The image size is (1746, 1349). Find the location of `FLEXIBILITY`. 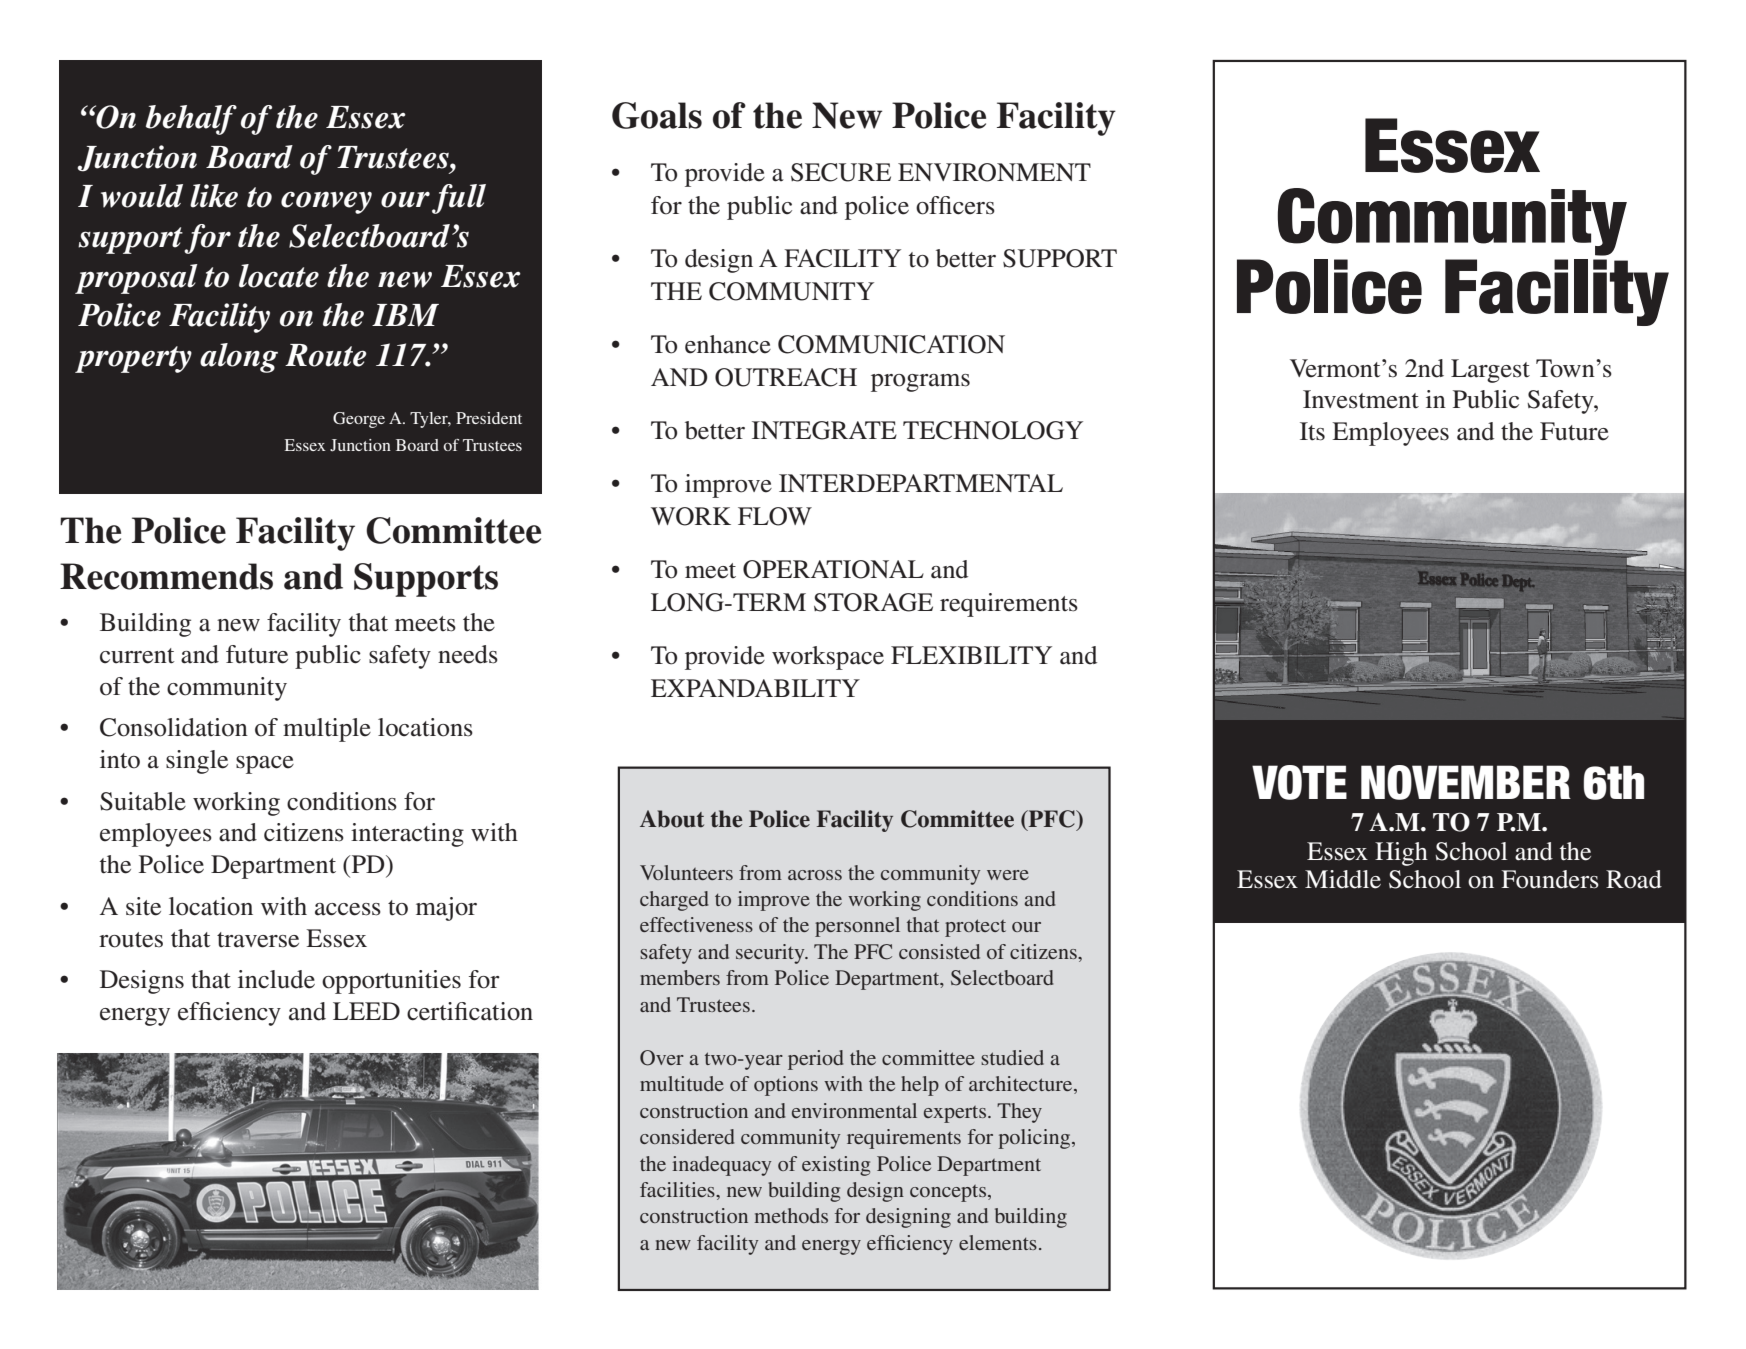

FLEXIBILITY is located at coordinates (971, 655).
